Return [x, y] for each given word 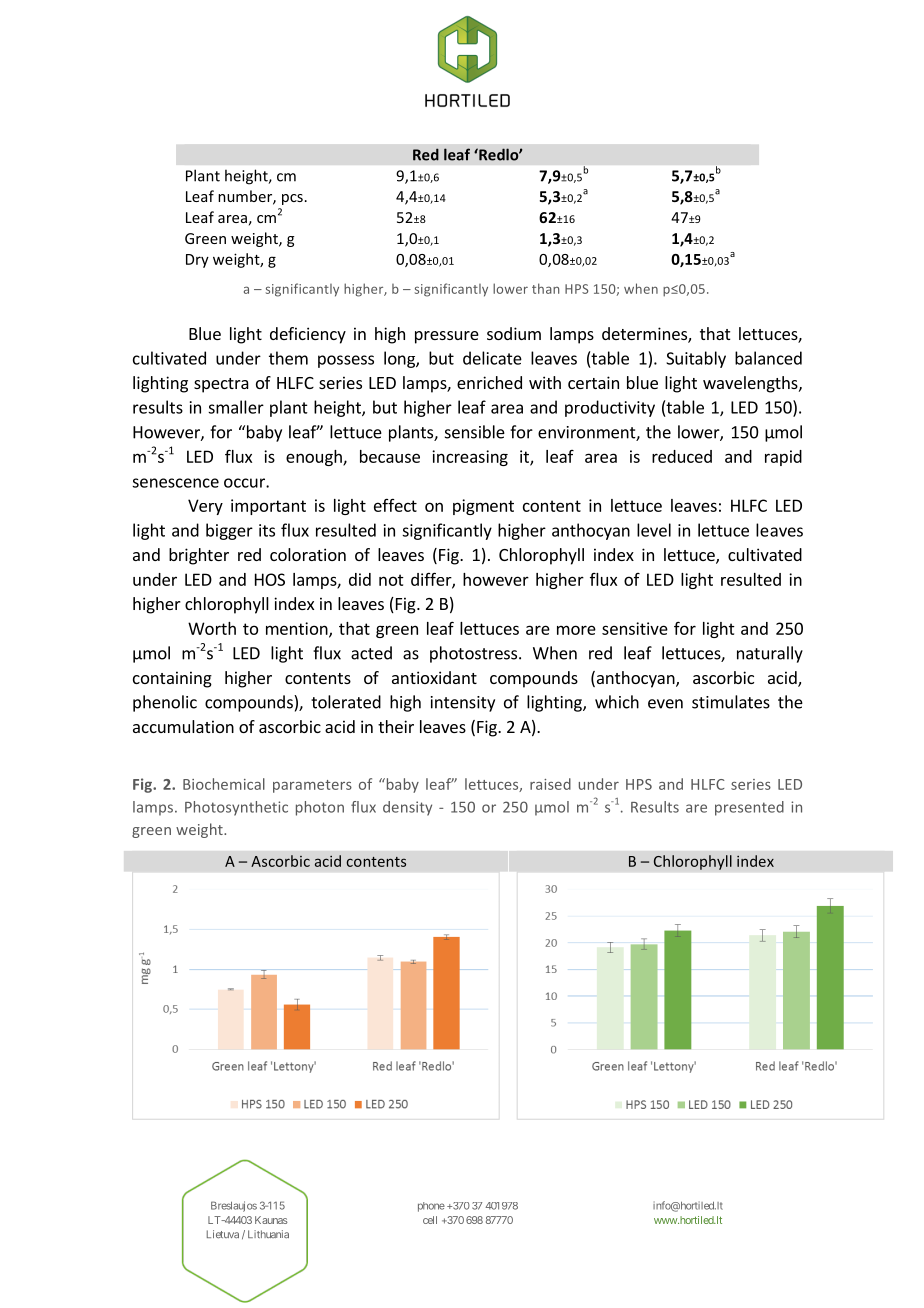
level [654, 530]
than [546, 288]
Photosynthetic [236, 808]
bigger [229, 531]
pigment [483, 507]
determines [645, 335]
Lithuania [268, 1234]
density [407, 808]
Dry [197, 261]
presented [749, 808]
